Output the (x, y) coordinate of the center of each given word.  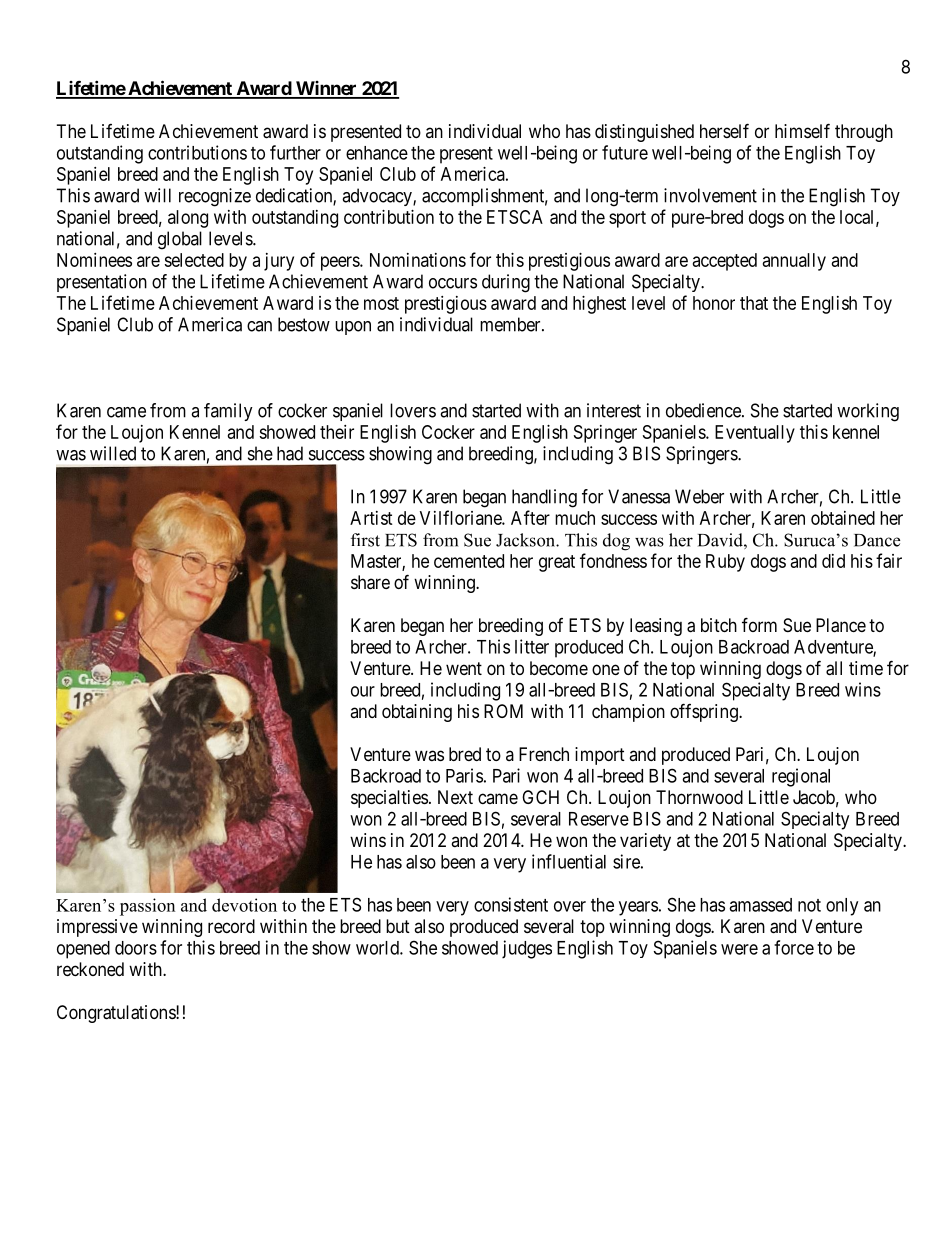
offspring (705, 712)
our (363, 691)
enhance (377, 153)
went (464, 668)
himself (802, 130)
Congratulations (117, 1014)
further (295, 152)
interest (614, 410)
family (228, 412)
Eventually (755, 434)
